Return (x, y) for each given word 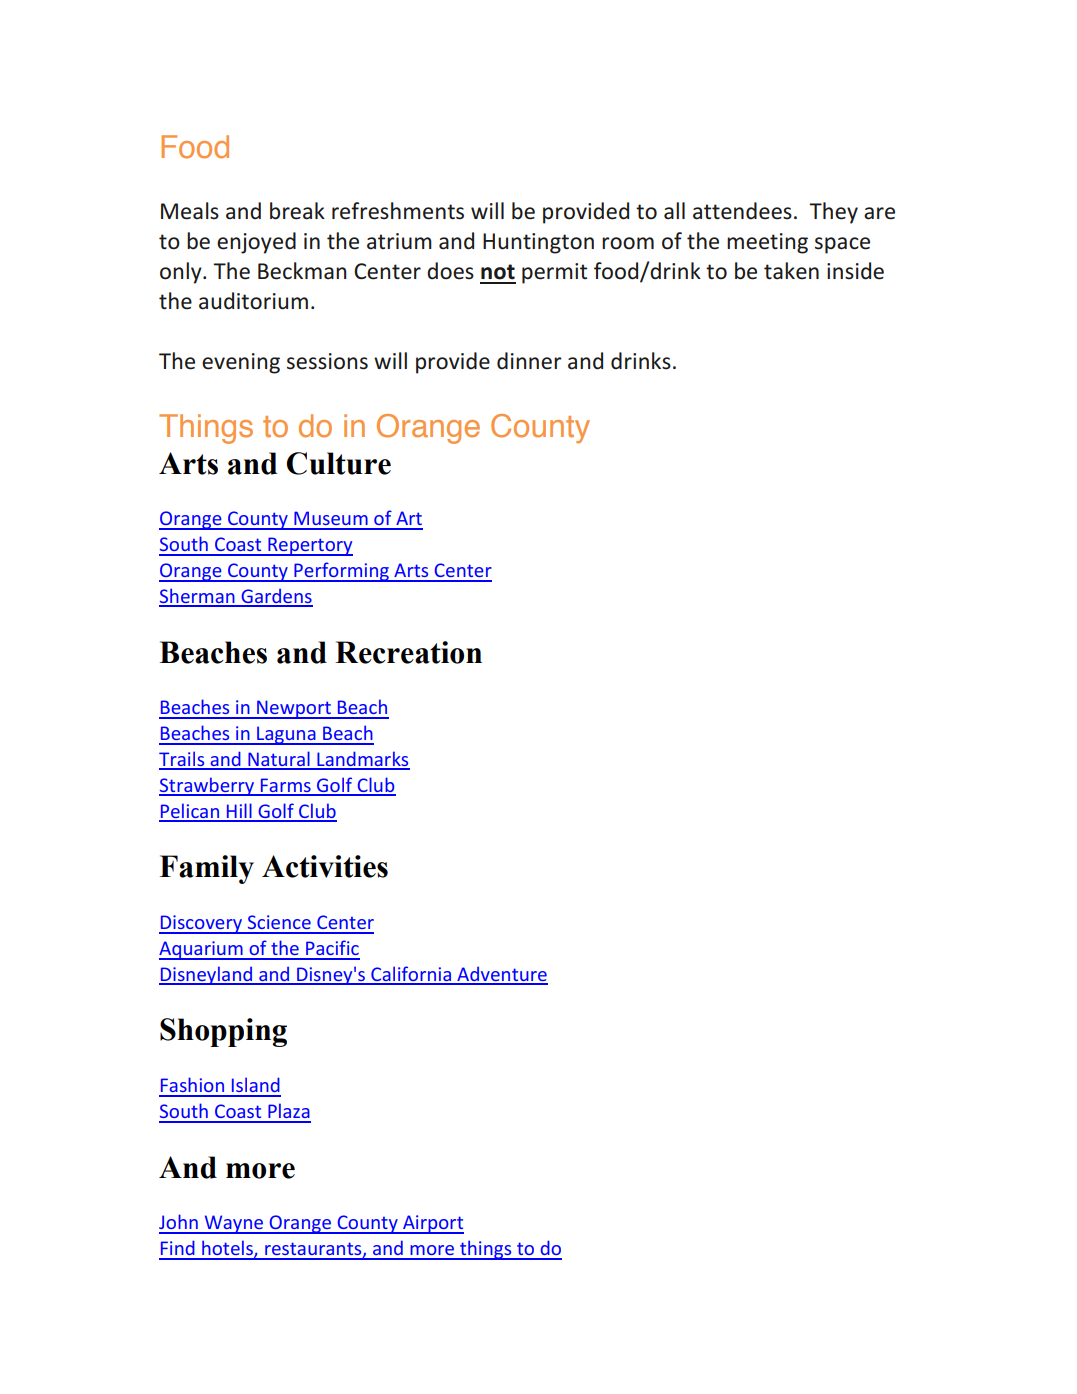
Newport (294, 709)
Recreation (408, 652)
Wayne (234, 1224)
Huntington (538, 243)
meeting (767, 243)
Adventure (501, 975)
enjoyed (256, 243)
